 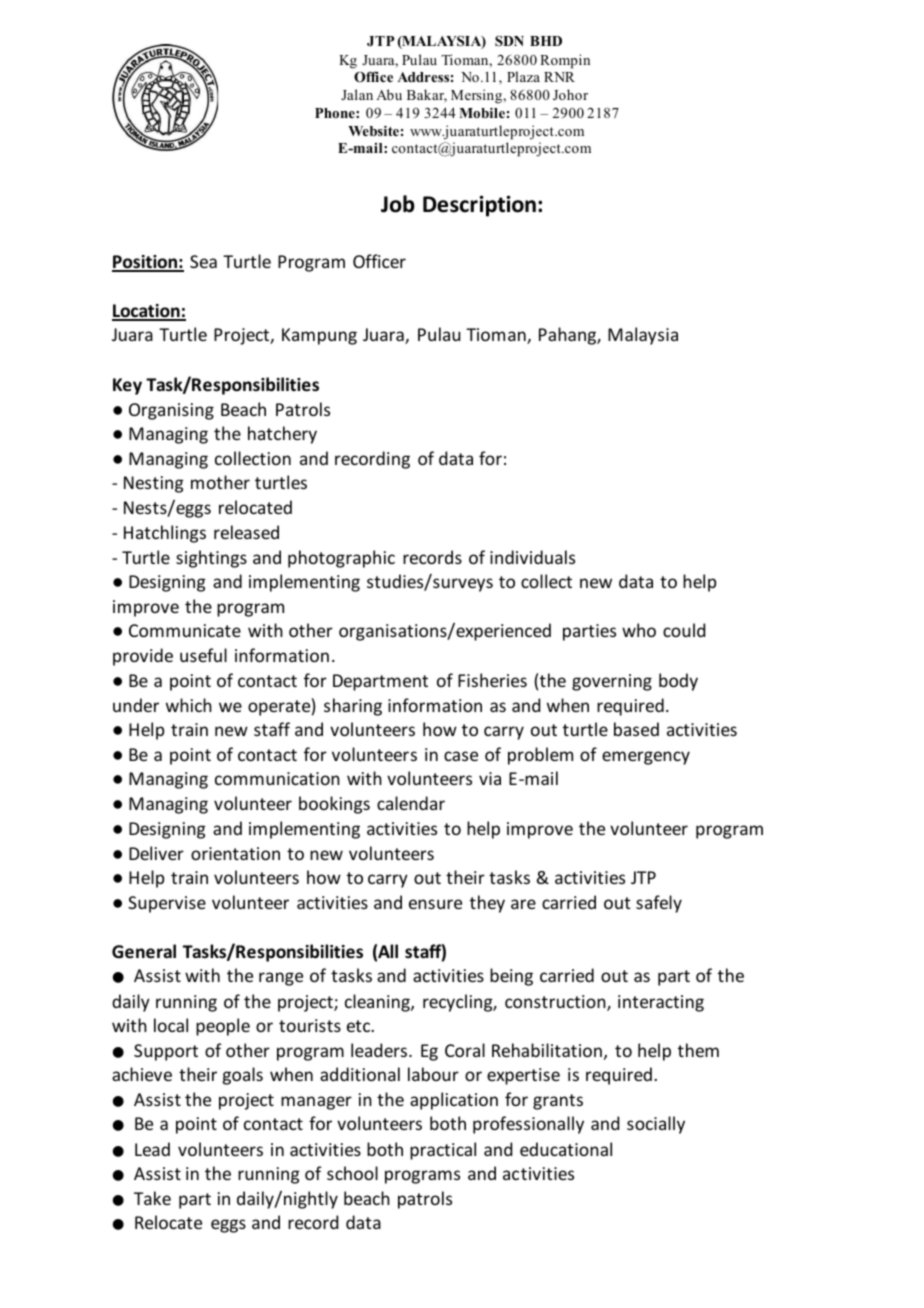 I want to click on Johor, so click(x=570, y=95).
